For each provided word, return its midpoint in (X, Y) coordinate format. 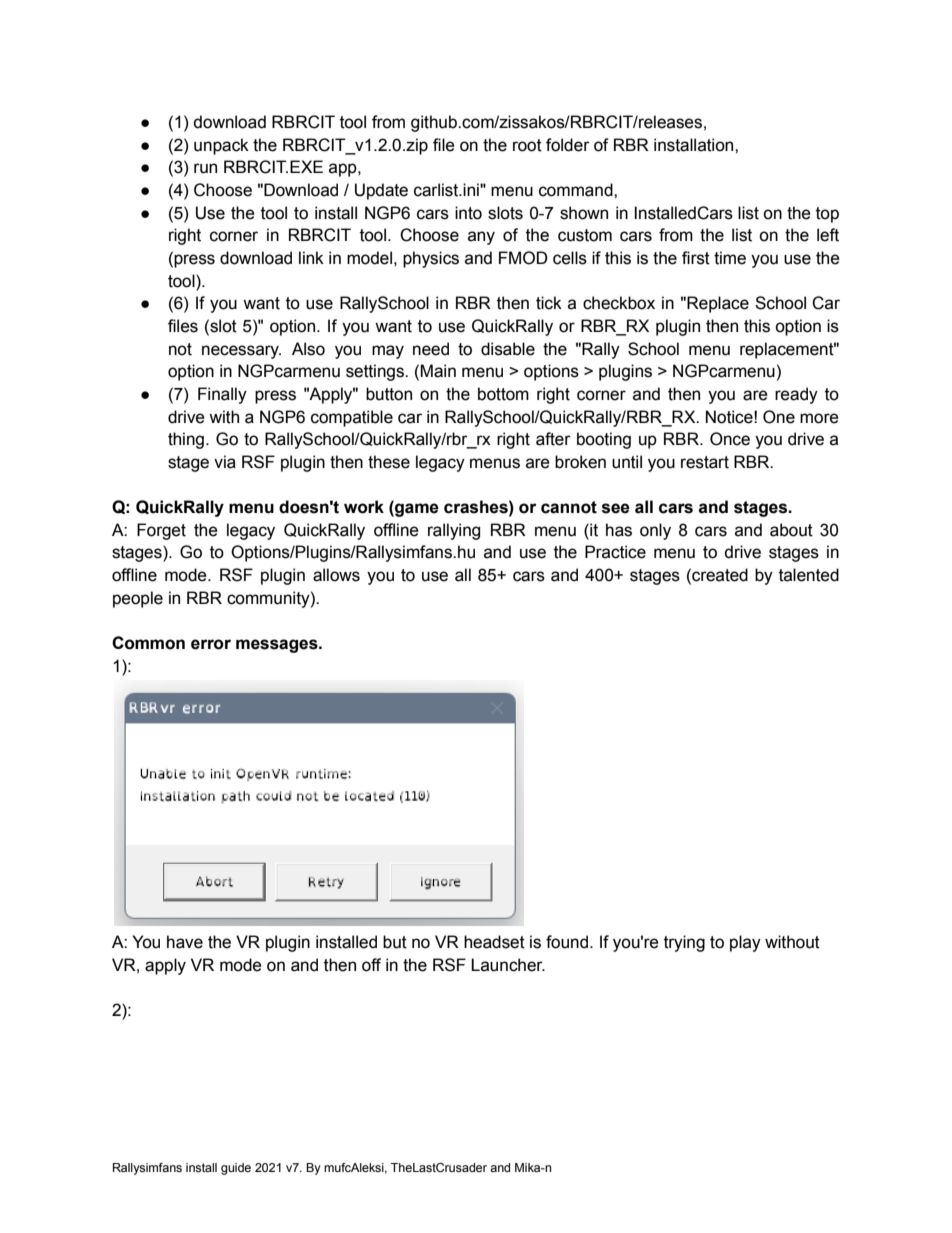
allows (336, 575)
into (468, 213)
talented (809, 575)
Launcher (508, 965)
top (827, 215)
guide (236, 1169)
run (205, 168)
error (211, 644)
